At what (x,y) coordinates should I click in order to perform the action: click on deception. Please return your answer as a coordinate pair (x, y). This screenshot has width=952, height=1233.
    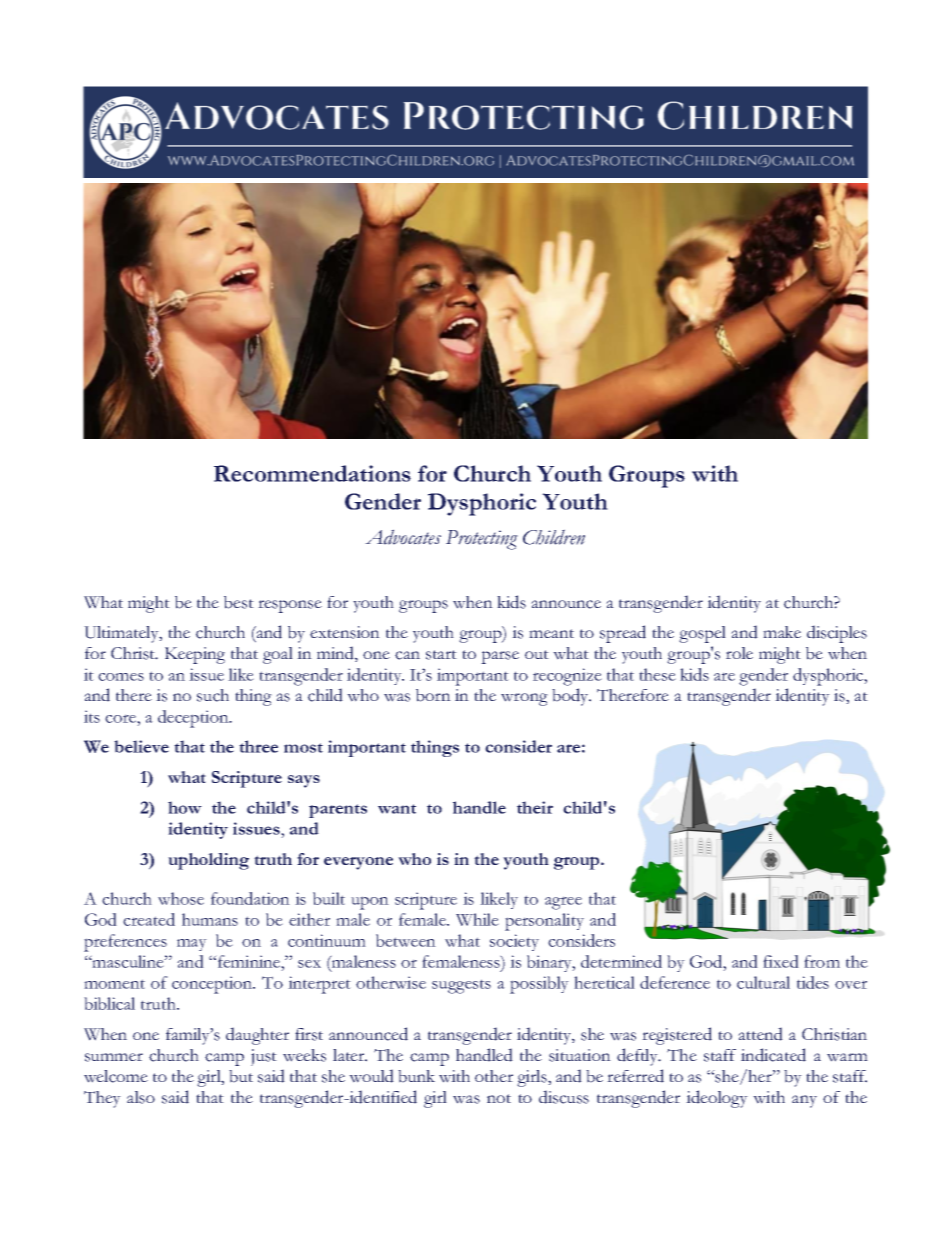
    Looking at the image, I should click on (194, 719).
